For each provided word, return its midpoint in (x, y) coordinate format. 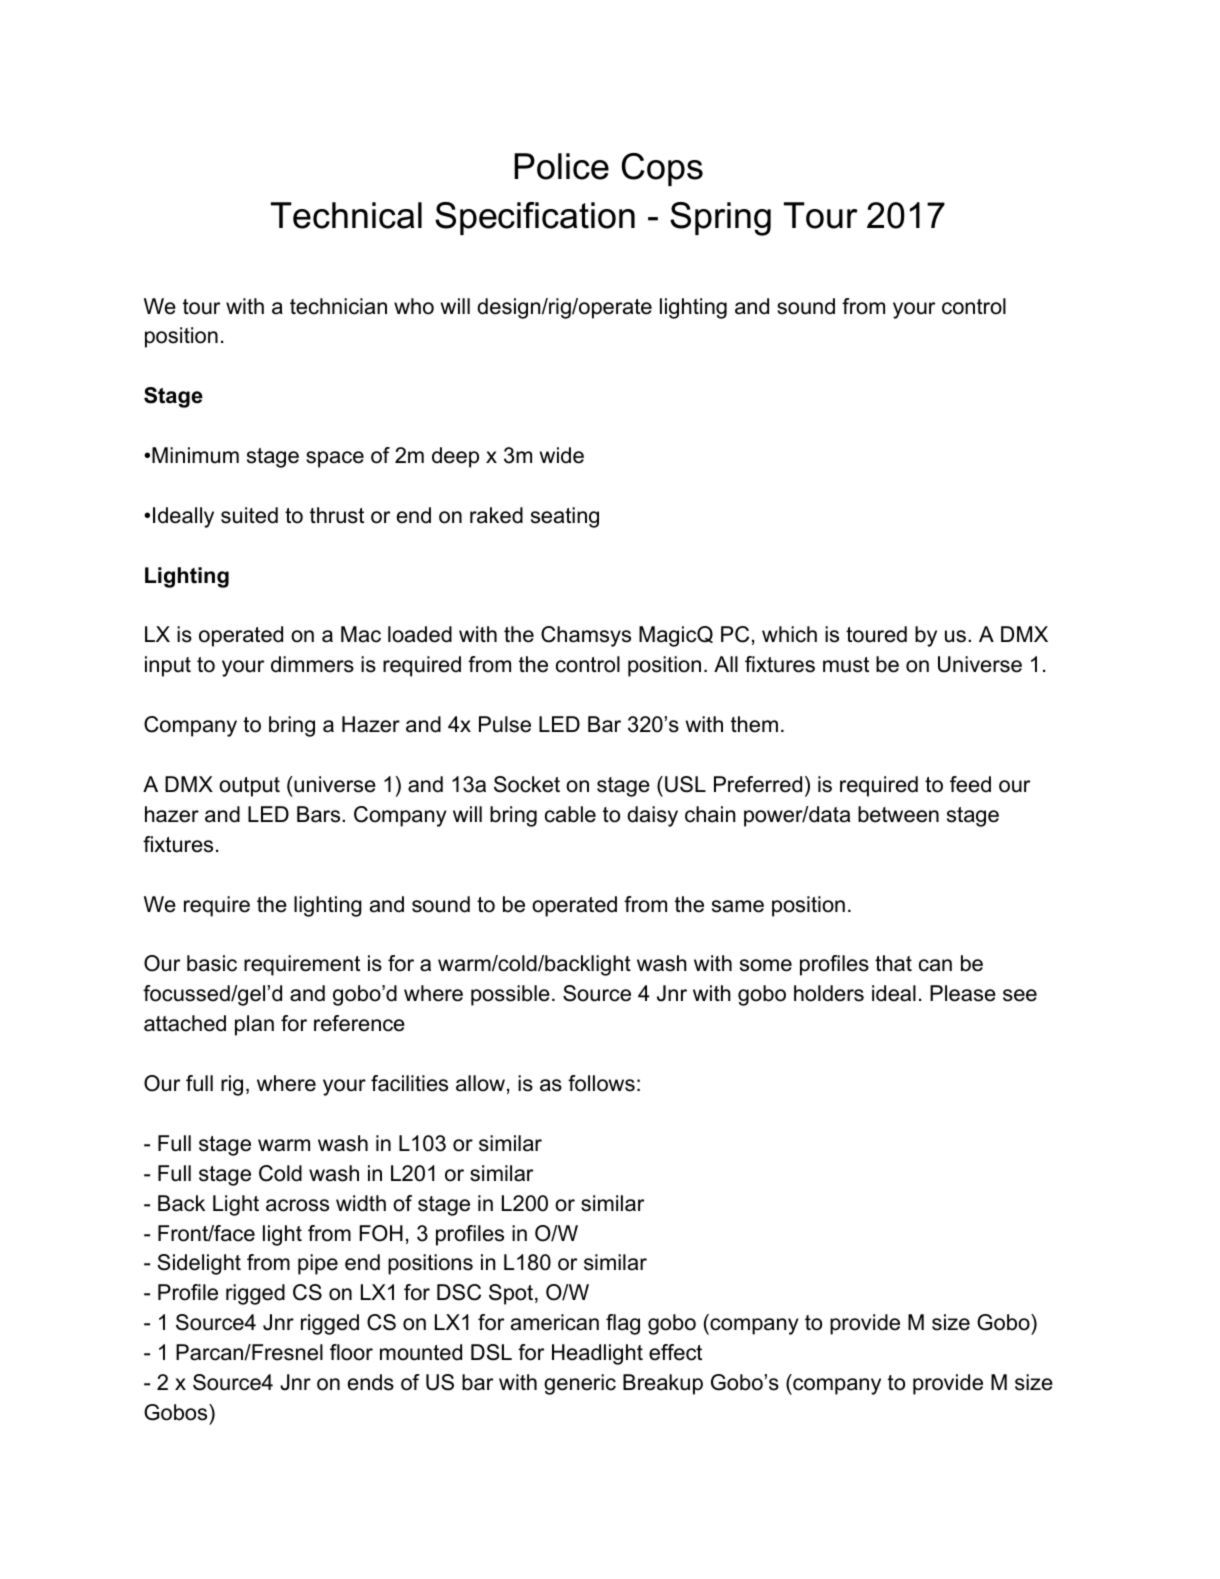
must (846, 665)
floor (351, 1352)
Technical (346, 215)
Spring (720, 219)
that (893, 963)
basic (212, 963)
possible (510, 995)
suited (249, 515)
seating (565, 517)
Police (561, 166)
